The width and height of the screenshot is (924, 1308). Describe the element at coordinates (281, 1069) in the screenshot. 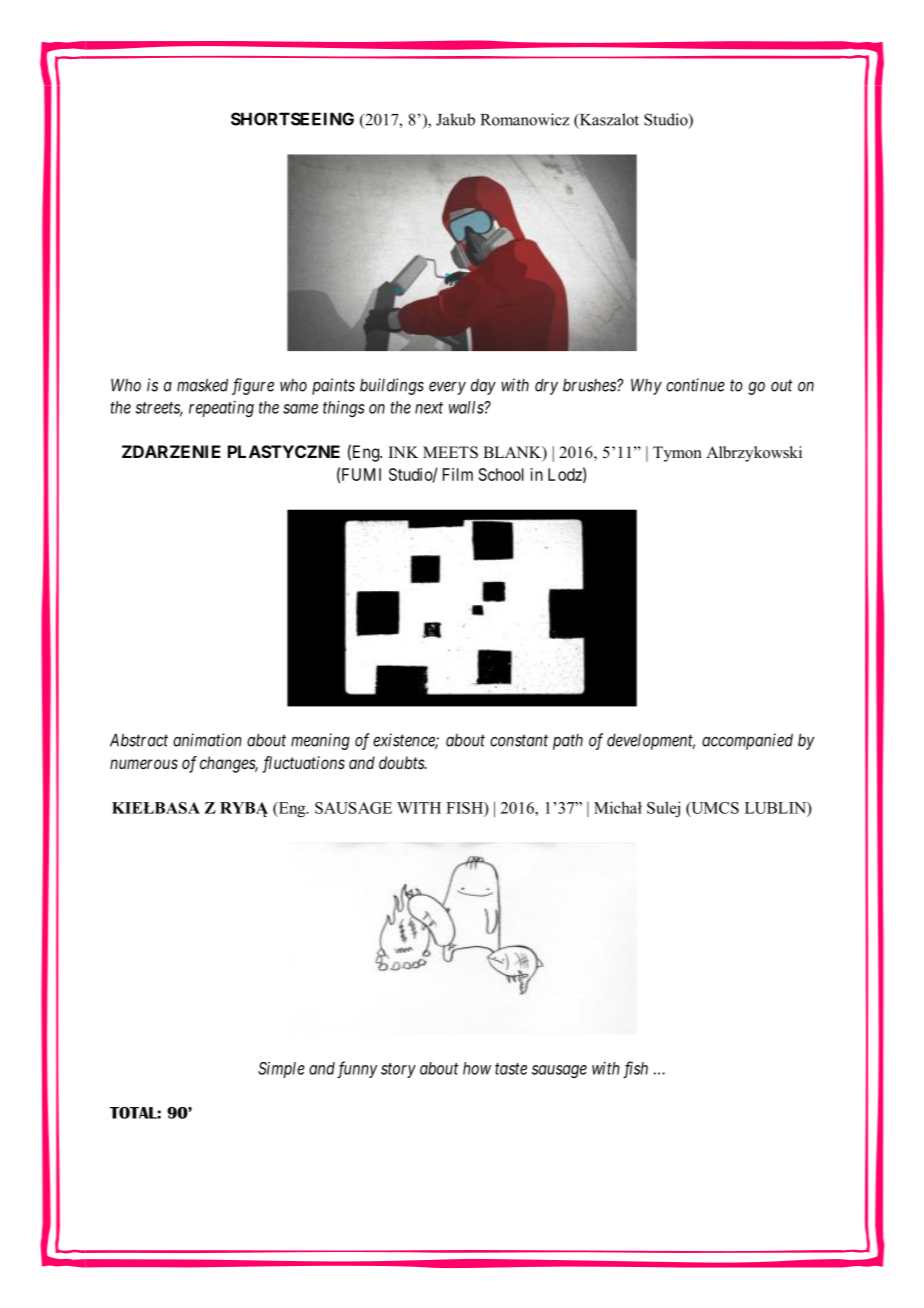

I see `Simple` at that location.
